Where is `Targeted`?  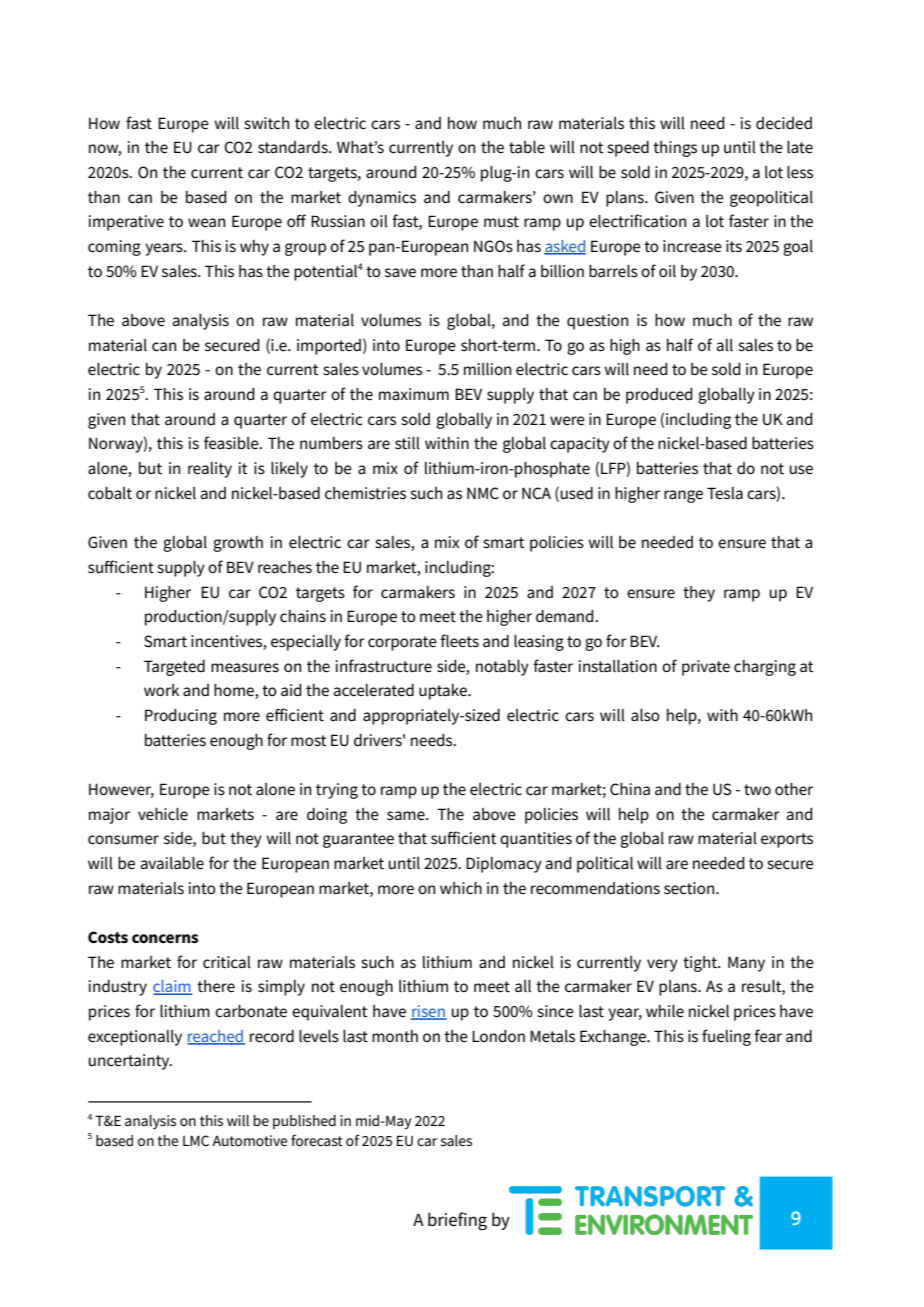 Targeted is located at coordinates (174, 668).
